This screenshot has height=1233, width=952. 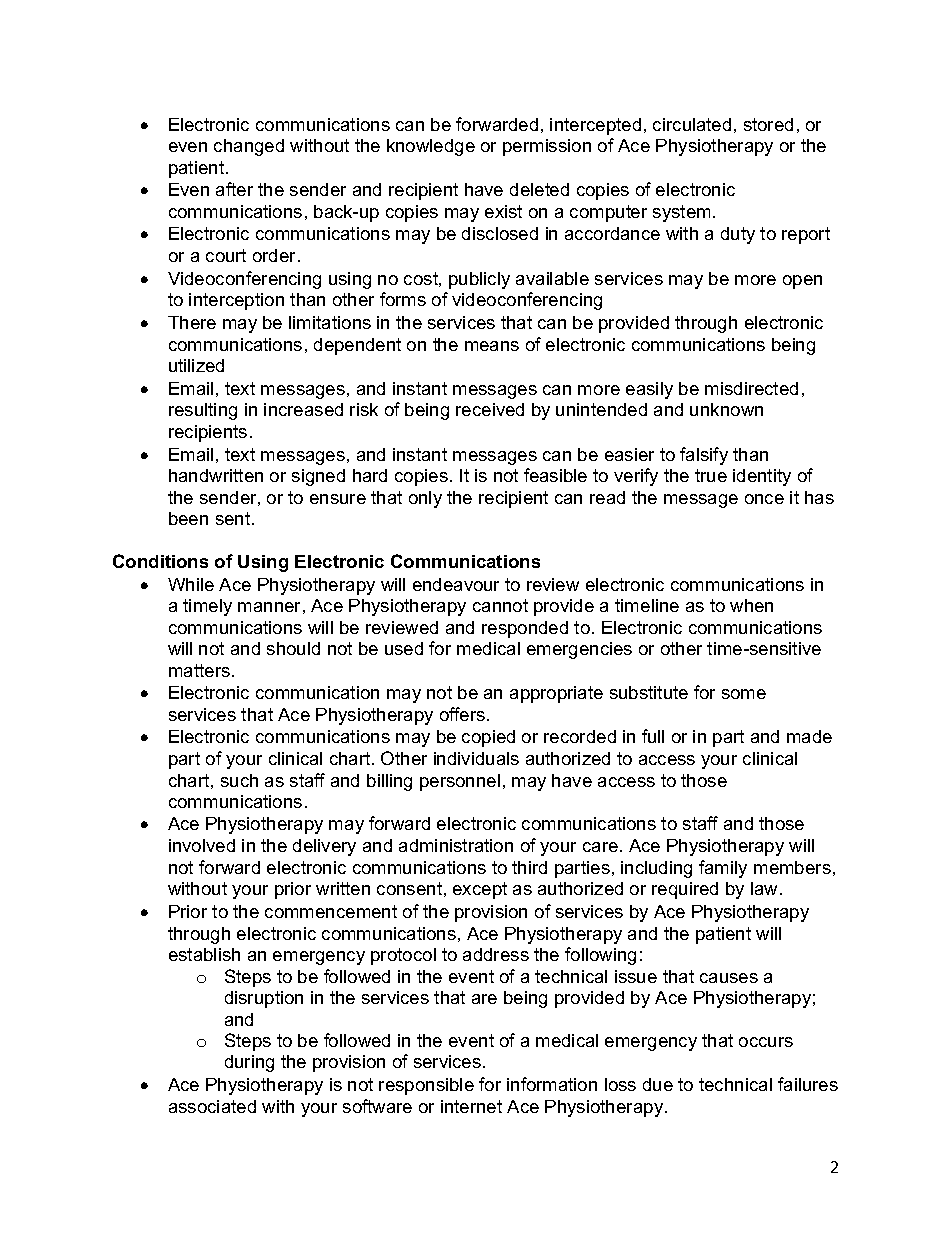 I want to click on feasible, so click(x=555, y=475).
